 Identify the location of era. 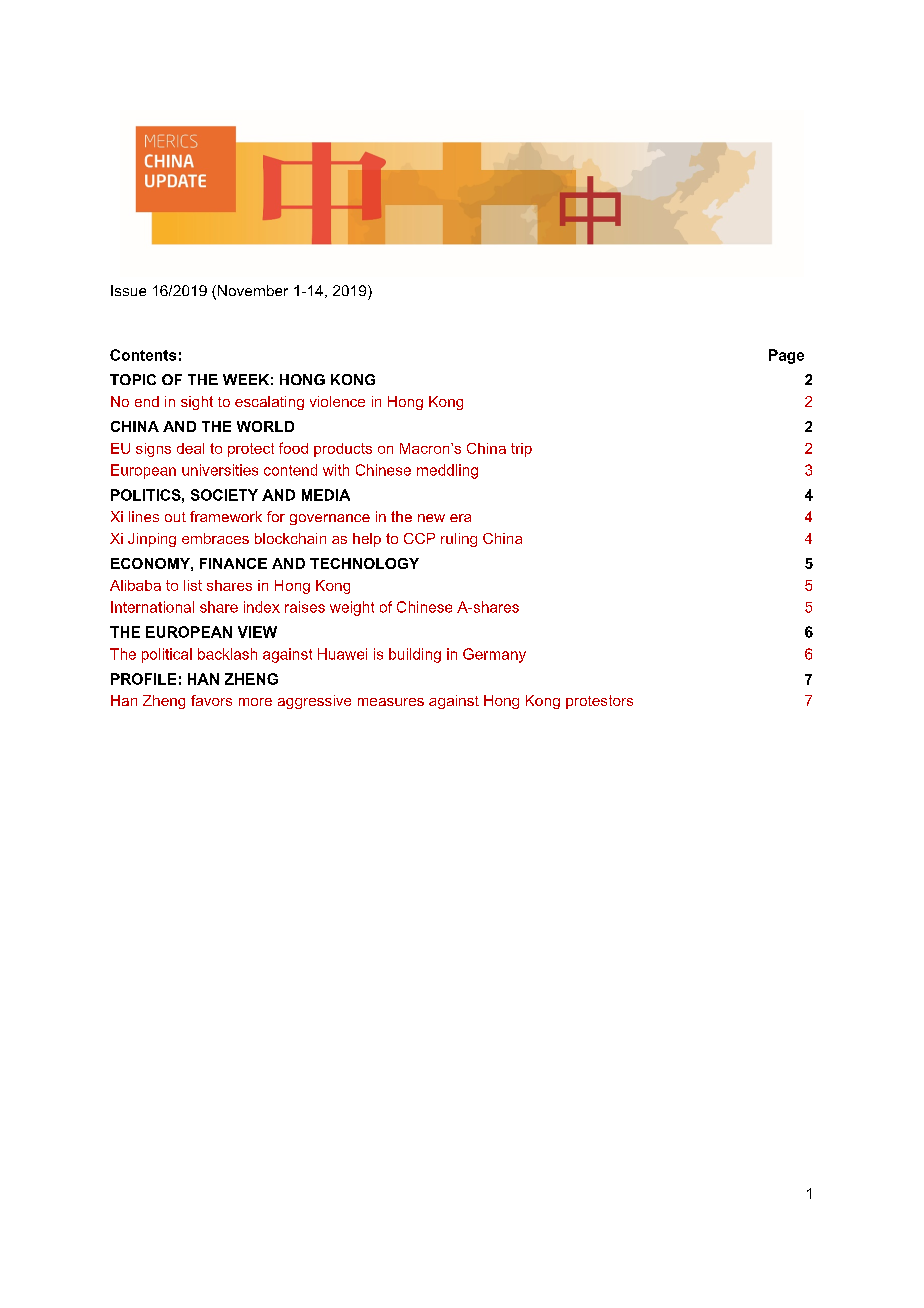
(460, 518).
